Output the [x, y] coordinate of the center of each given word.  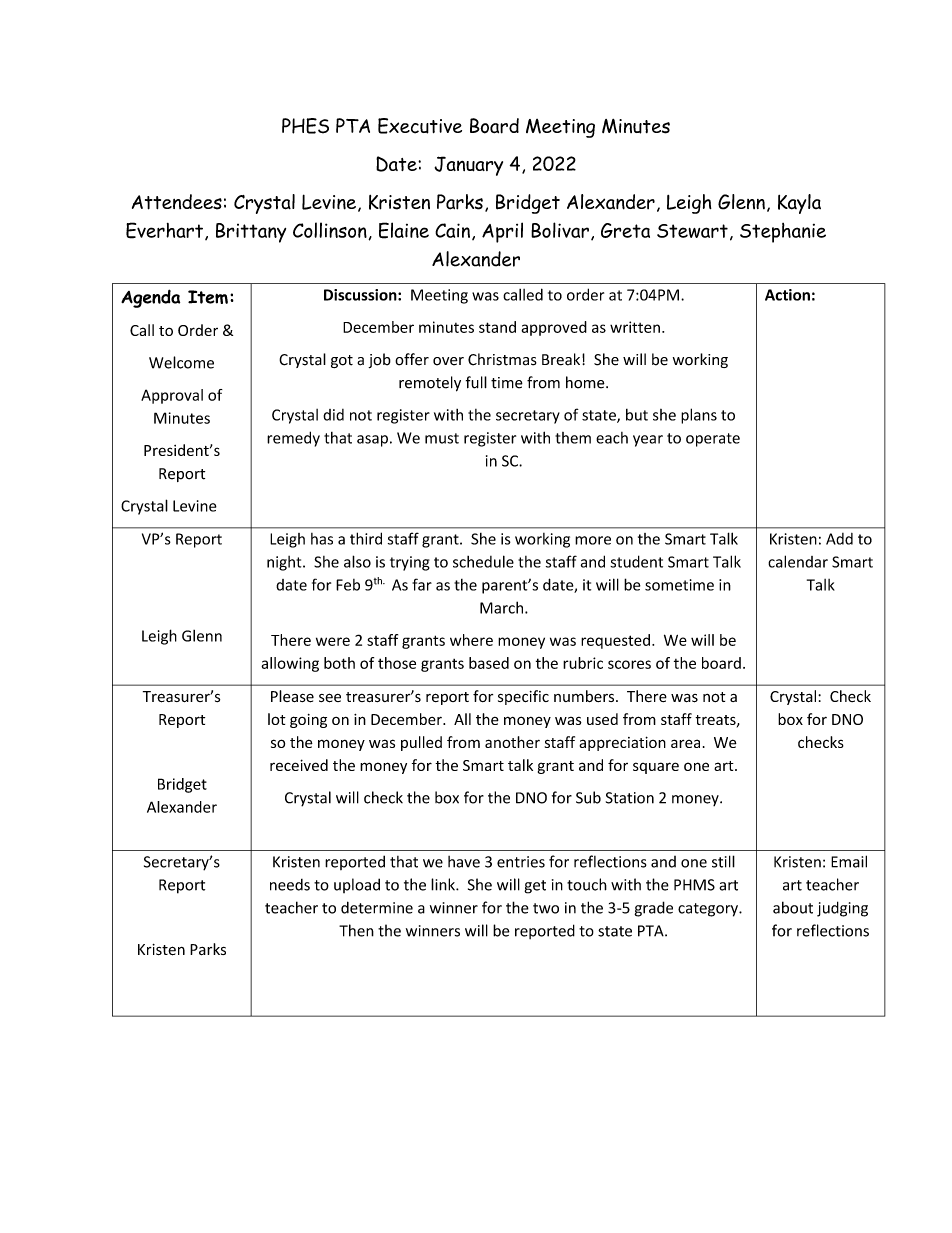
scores [629, 664]
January [468, 166]
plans [699, 416]
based [489, 663]
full [476, 382]
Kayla [799, 204]
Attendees [177, 202]
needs [290, 885]
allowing [290, 664]
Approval [172, 396]
